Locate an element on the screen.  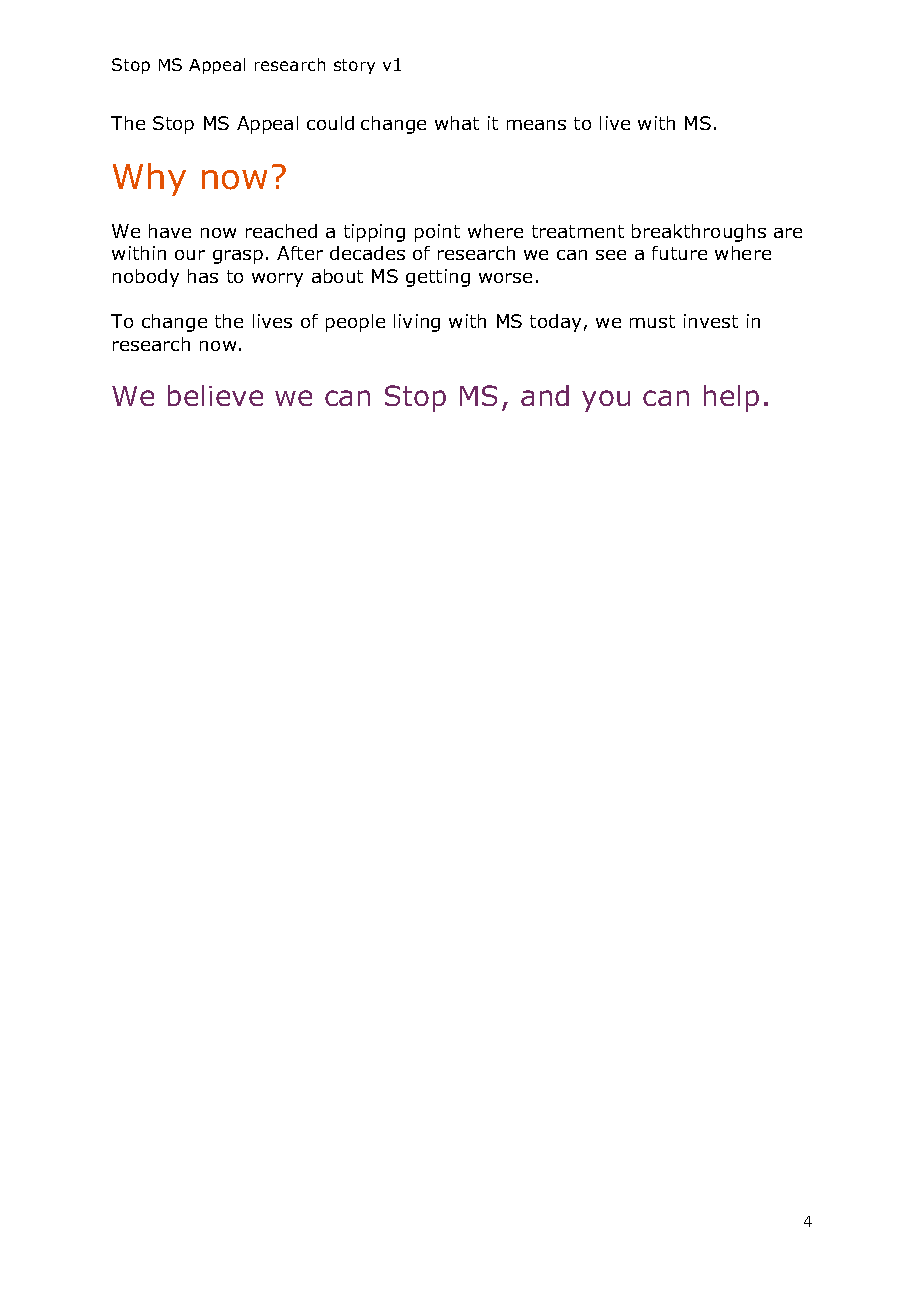
means is located at coordinates (536, 125).
